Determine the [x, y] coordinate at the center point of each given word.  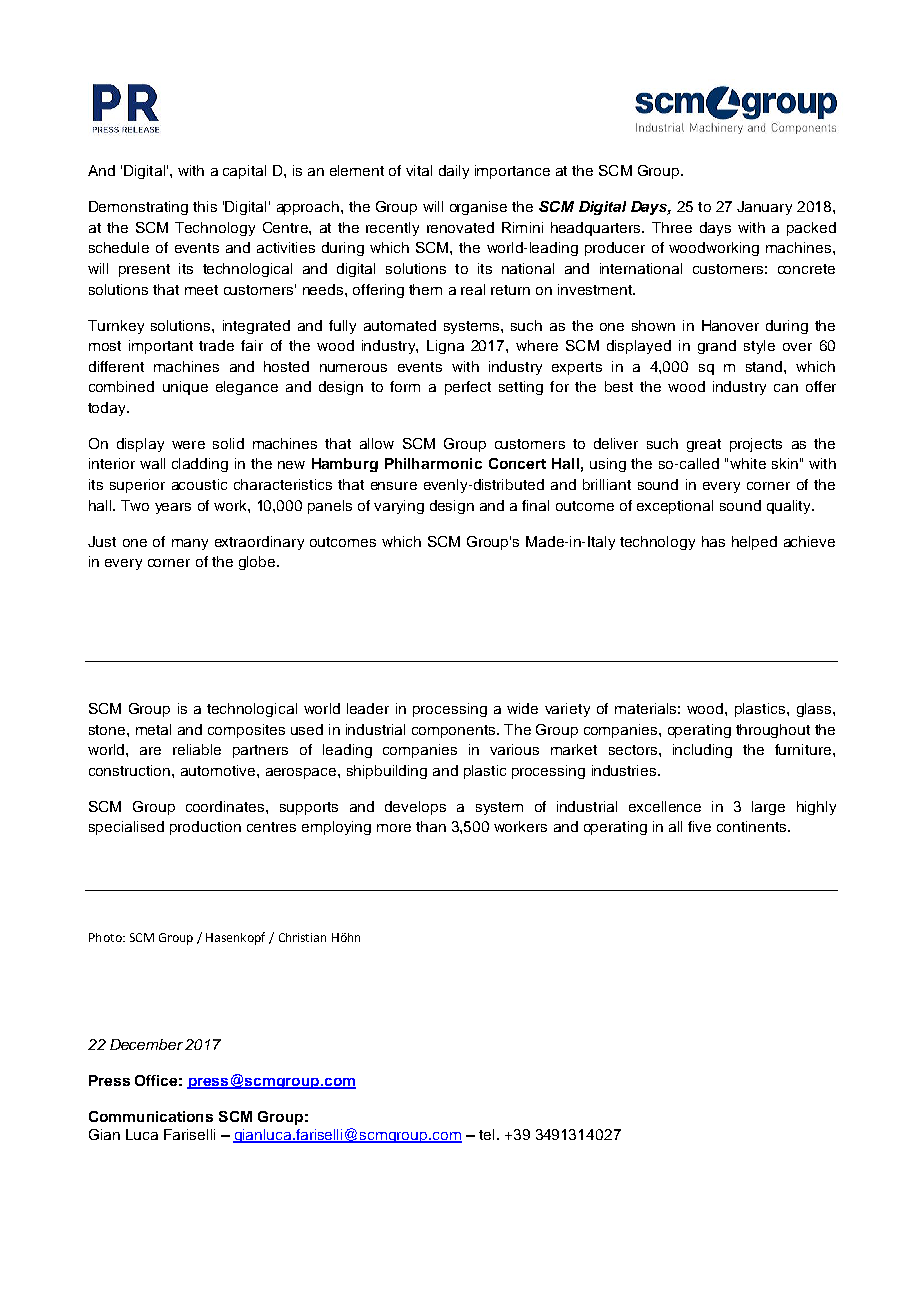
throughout [773, 731]
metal [153, 729]
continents [753, 826]
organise [478, 208]
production [205, 828]
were [188, 445]
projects [756, 445]
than [431, 826]
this [205, 206]
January [764, 208]
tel [486, 1134]
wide [522, 708]
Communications [151, 1116]
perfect [468, 388]
